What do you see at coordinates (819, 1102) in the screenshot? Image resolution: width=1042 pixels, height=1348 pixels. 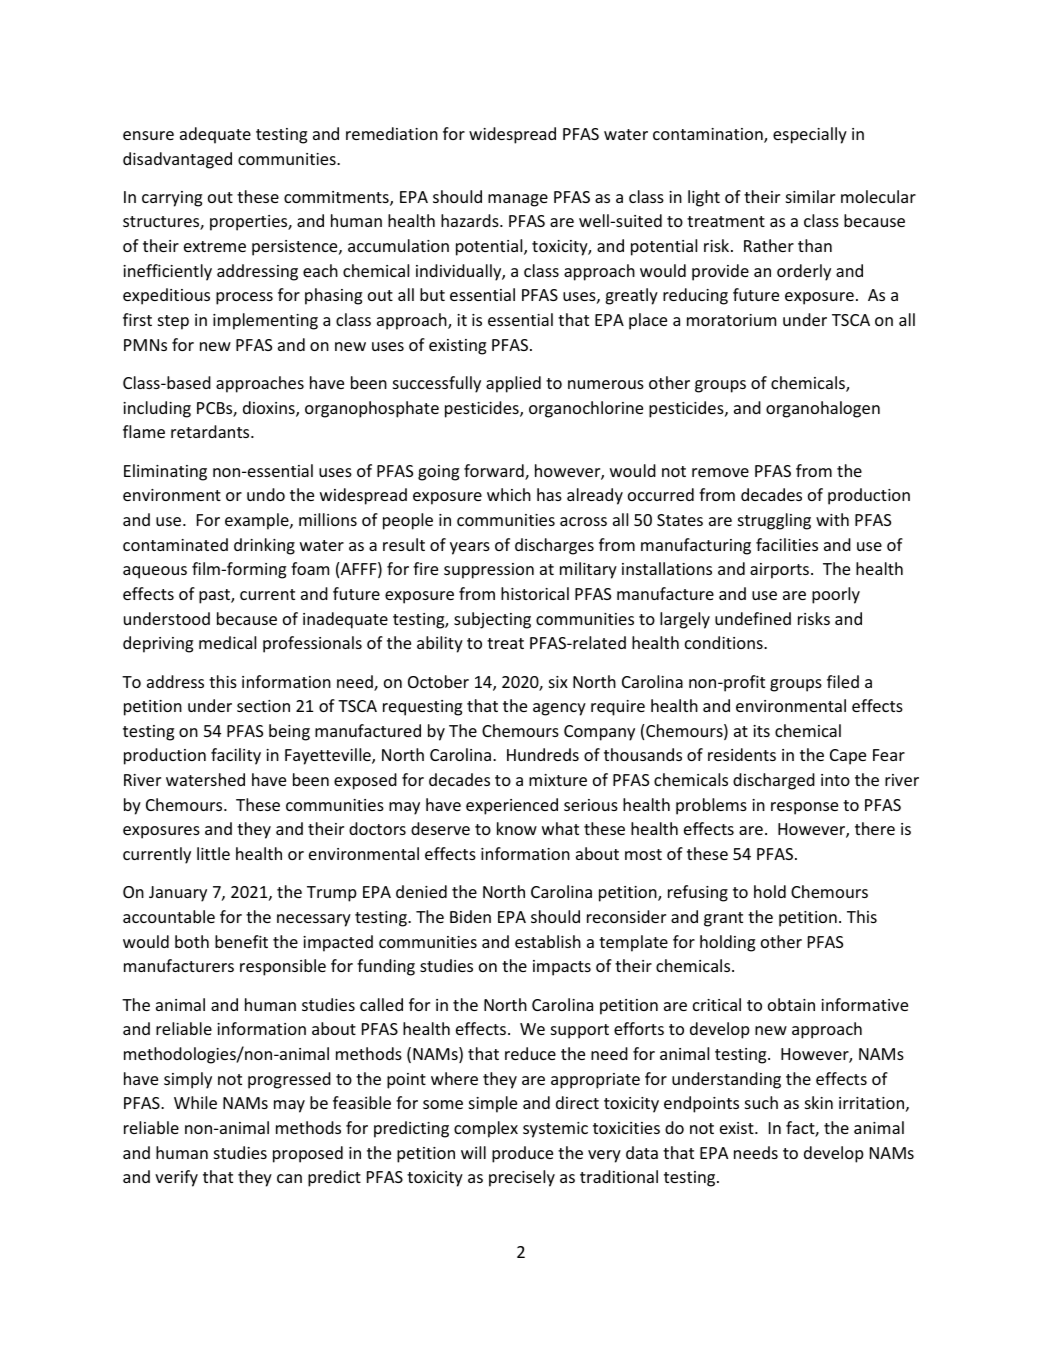 I see `skin` at bounding box center [819, 1102].
